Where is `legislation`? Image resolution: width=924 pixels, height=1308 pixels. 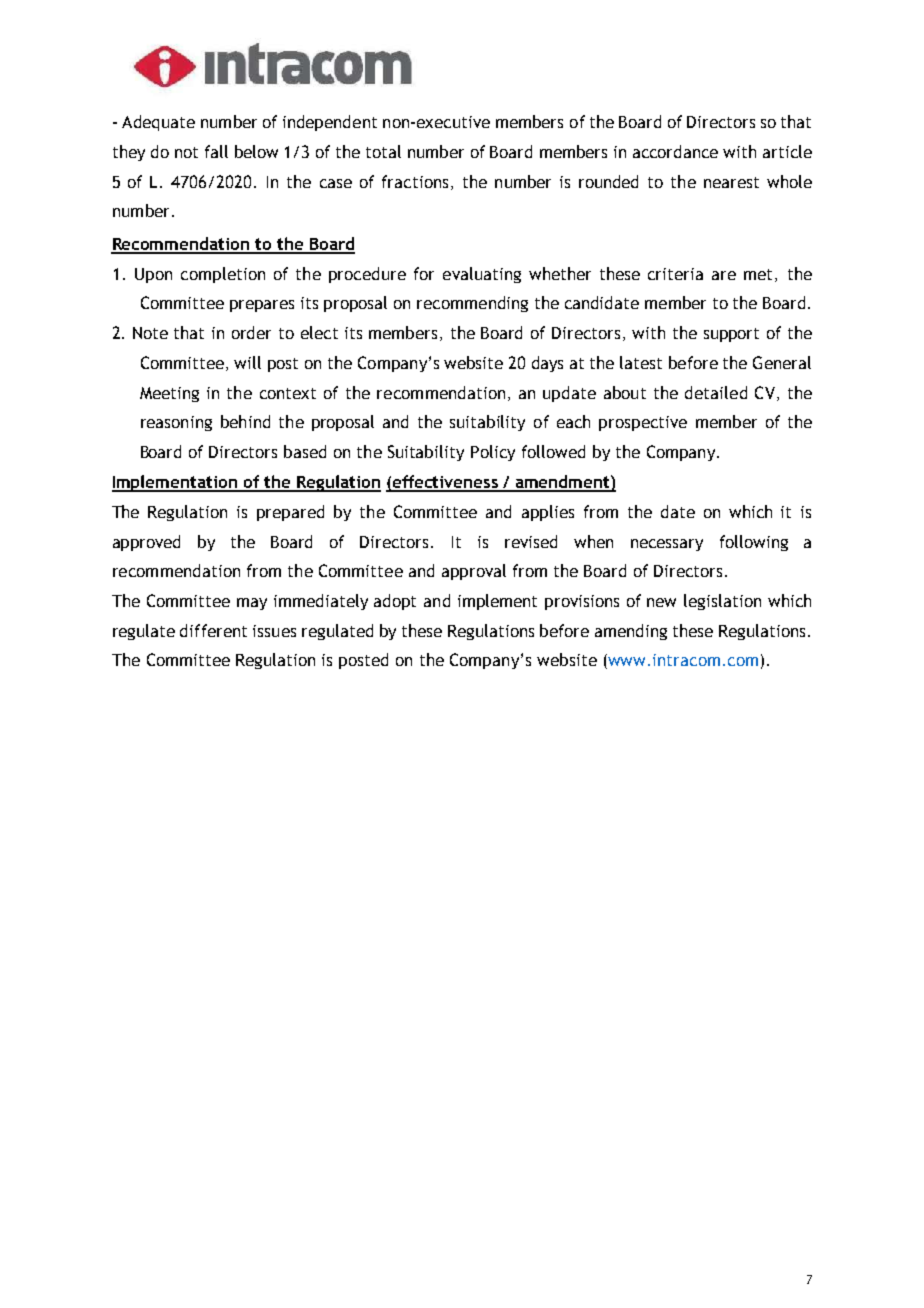 legislation is located at coordinates (722, 602).
